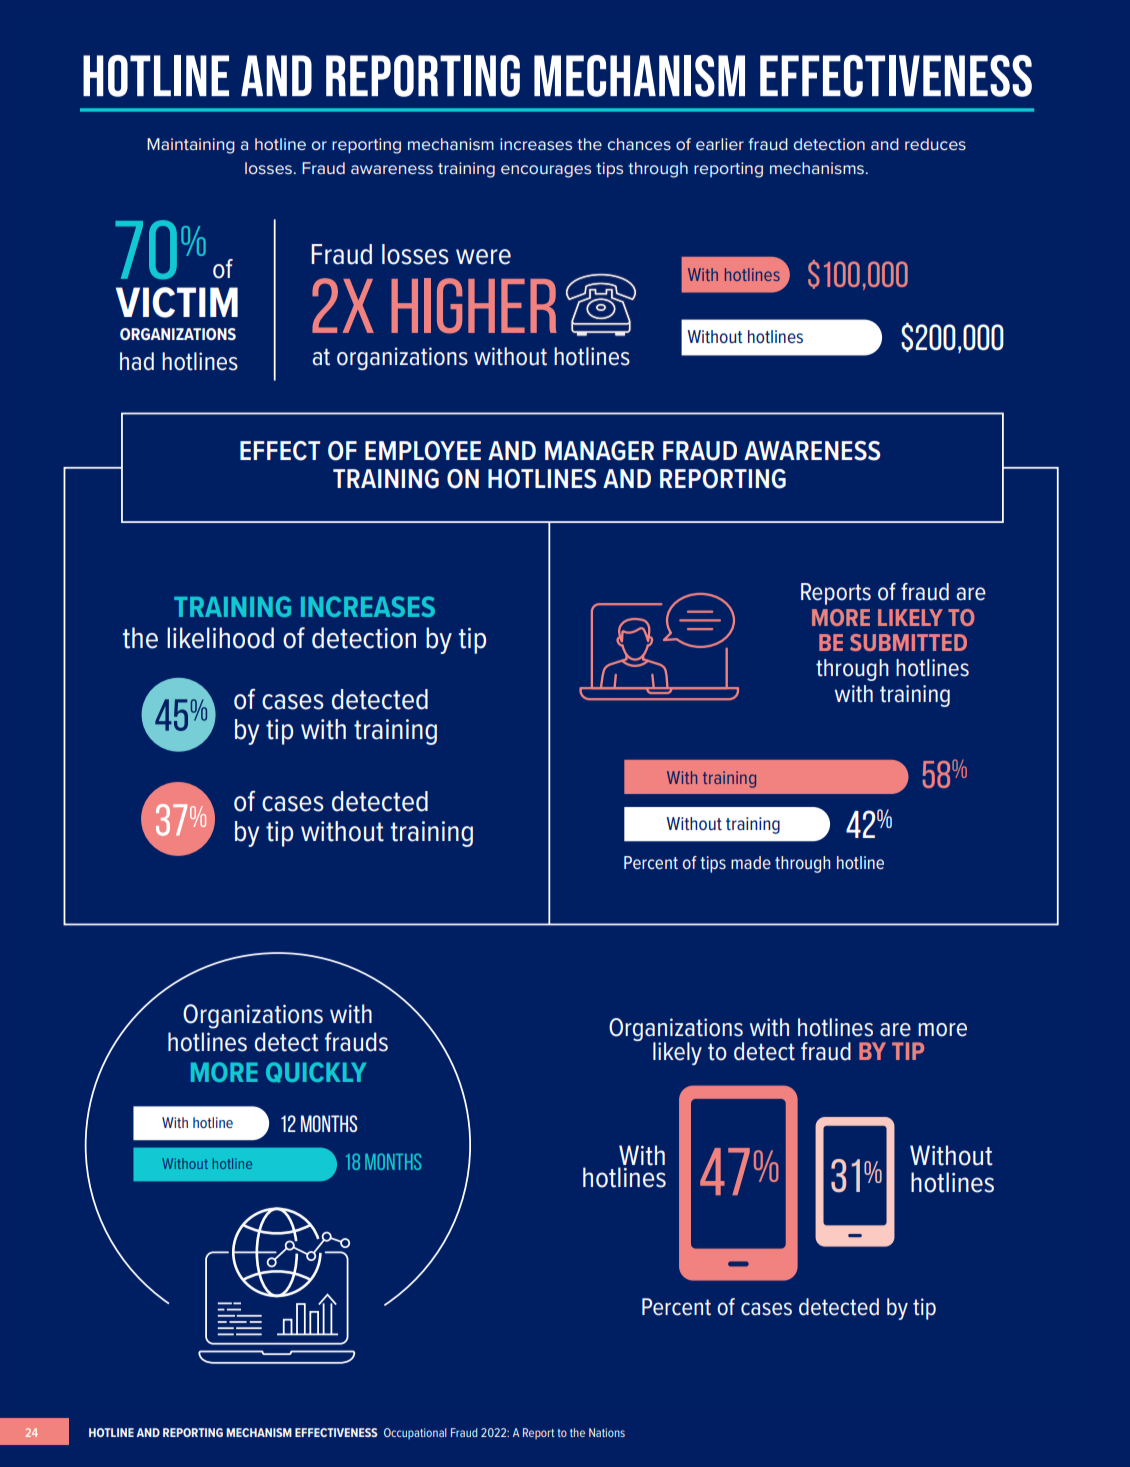  I want to click on made, so click(751, 862).
